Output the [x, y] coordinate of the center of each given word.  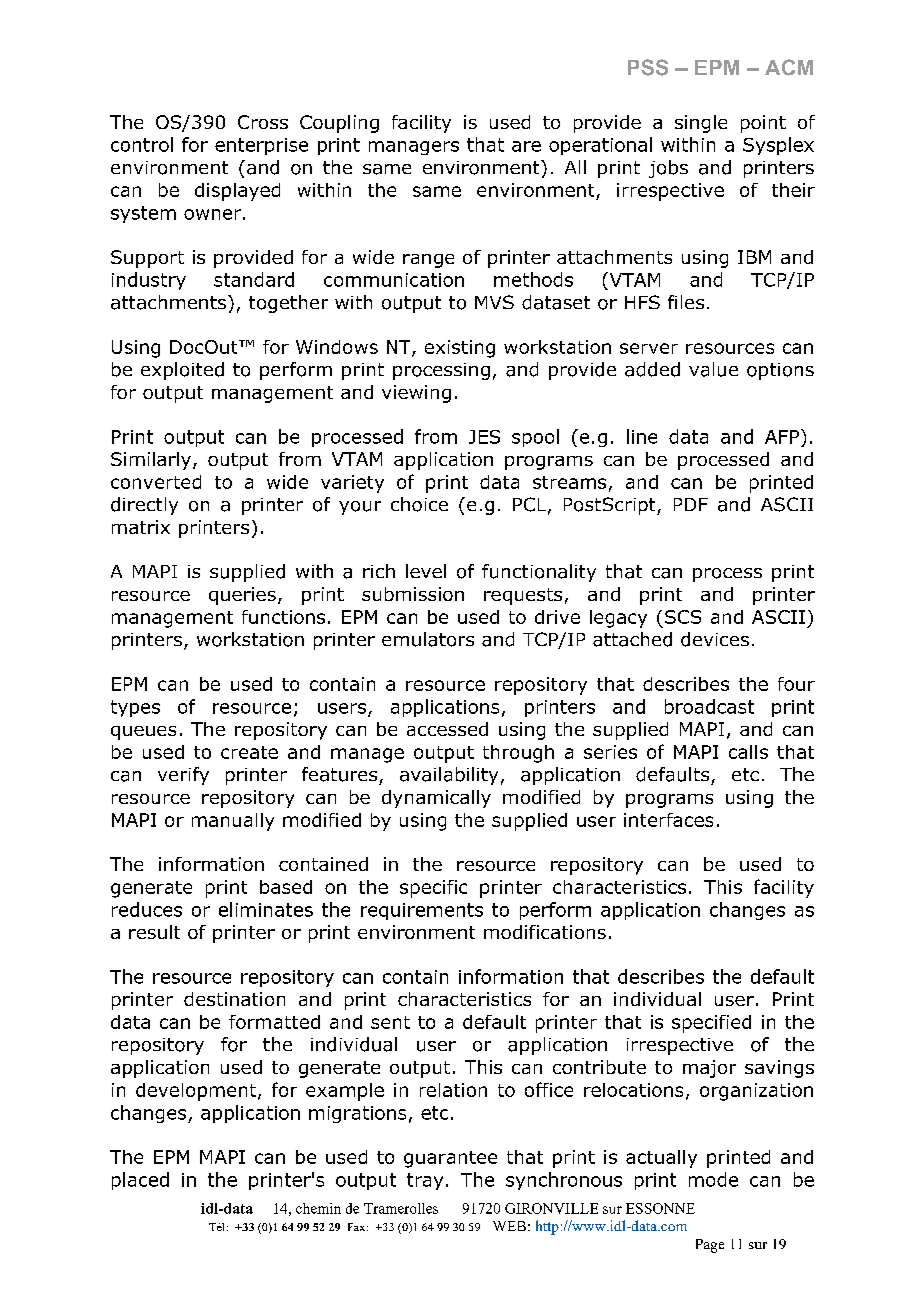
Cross [263, 122]
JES [484, 437]
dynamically [436, 799]
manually [233, 822]
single [701, 124]
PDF [691, 504]
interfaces [668, 820]
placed [140, 1181]
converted [156, 482]
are [526, 146]
